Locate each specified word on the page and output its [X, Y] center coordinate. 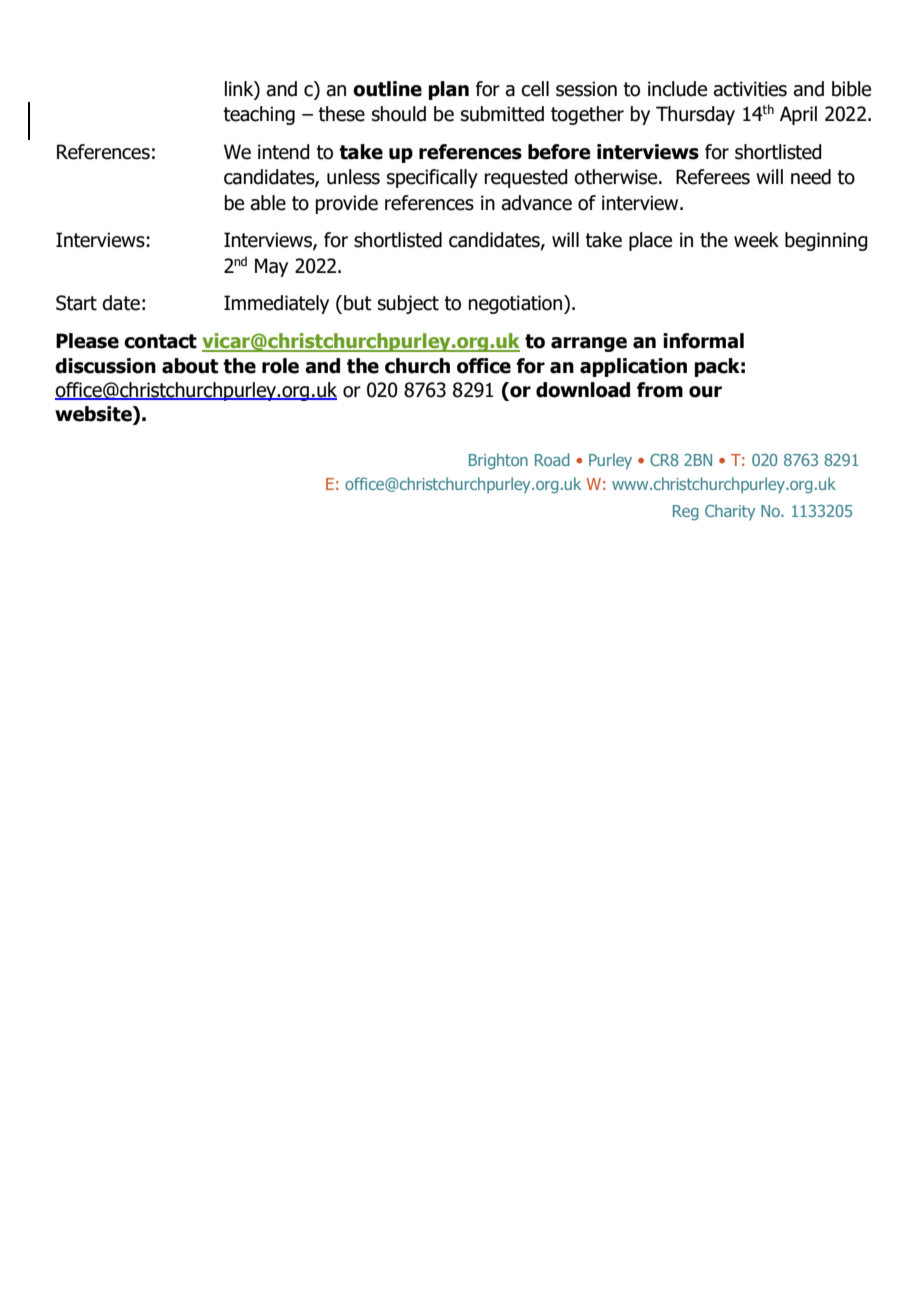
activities [750, 89]
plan [448, 90]
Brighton [498, 461]
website [94, 415]
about [190, 366]
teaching [259, 115]
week [756, 240]
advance [536, 203]
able [268, 203]
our [705, 392]
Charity [730, 512]
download [583, 390]
